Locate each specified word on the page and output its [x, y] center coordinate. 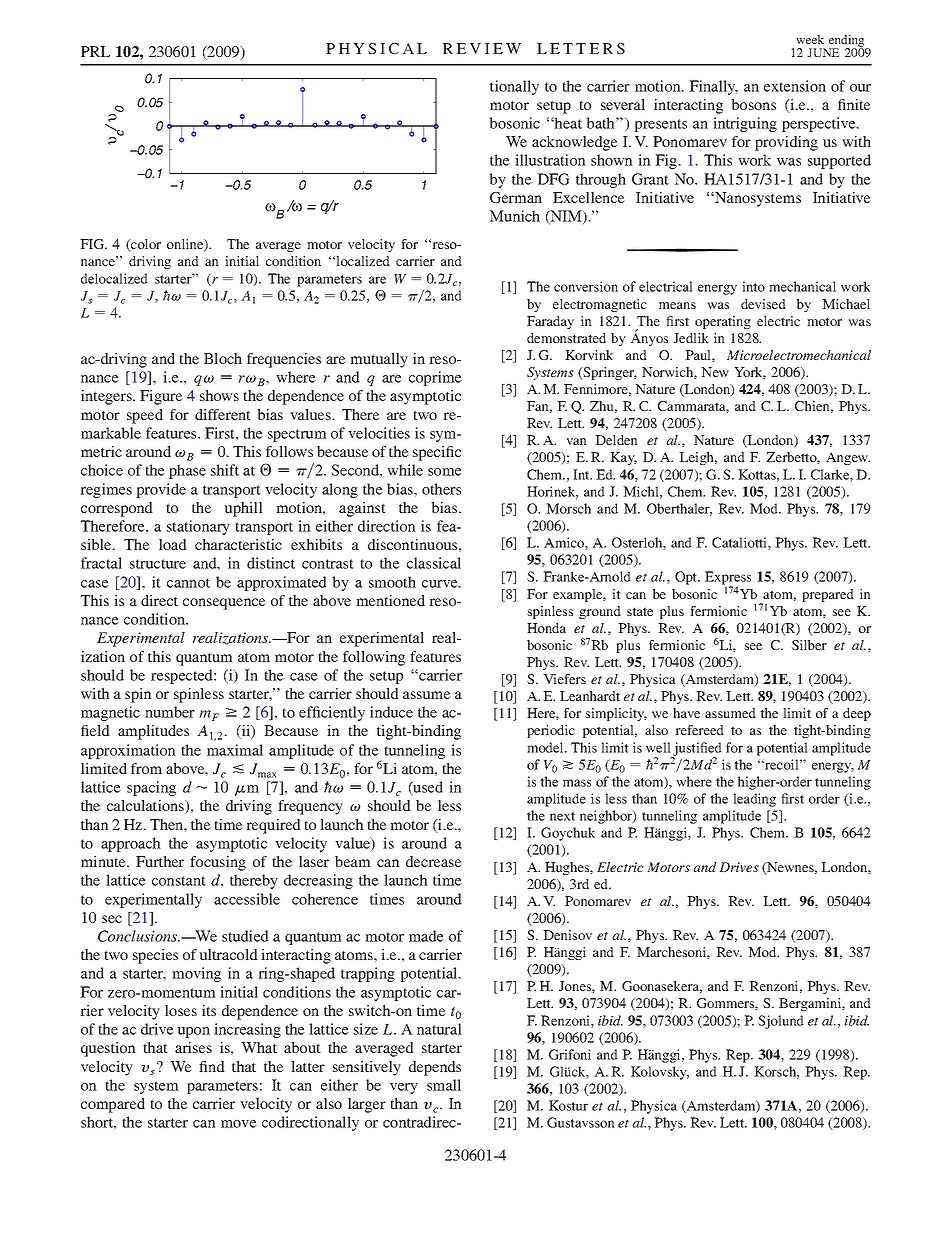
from [146, 768]
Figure [161, 397]
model [546, 747]
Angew [848, 458]
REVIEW [482, 48]
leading [754, 800]
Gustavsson [581, 1122]
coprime [435, 378]
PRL [95, 51]
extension [795, 86]
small [444, 1085]
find [212, 1066]
